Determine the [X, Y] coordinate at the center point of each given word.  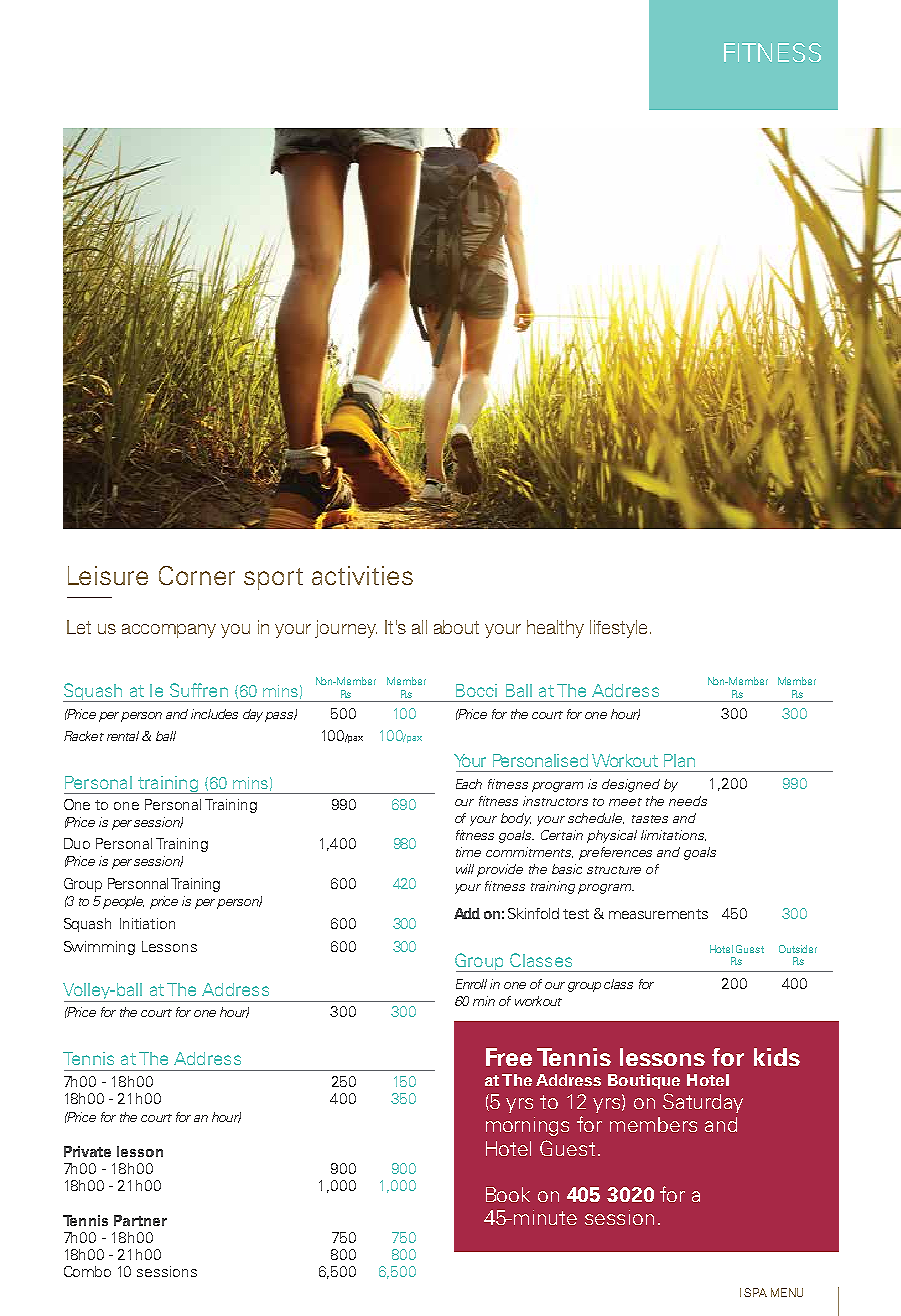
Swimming [99, 948]
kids [777, 1057]
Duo [77, 843]
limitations [673, 835]
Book [508, 1194]
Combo [87, 1271]
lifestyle [618, 629]
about [456, 627]
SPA [755, 1292]
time [468, 852]
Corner [197, 575]
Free [509, 1057]
